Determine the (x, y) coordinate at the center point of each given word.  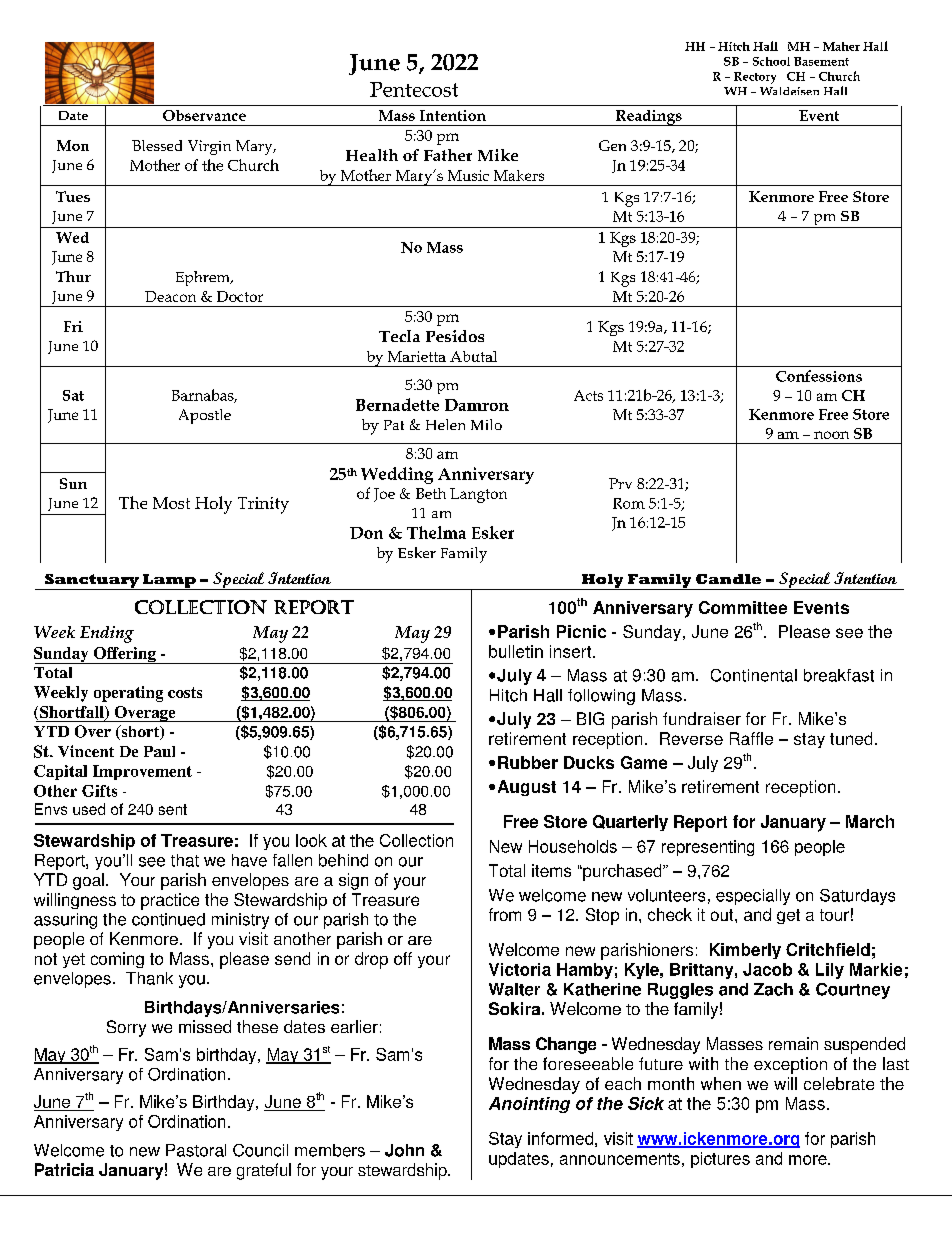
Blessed (157, 145)
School (771, 61)
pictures (720, 1160)
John (404, 1150)
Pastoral (196, 1150)
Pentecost (414, 89)
